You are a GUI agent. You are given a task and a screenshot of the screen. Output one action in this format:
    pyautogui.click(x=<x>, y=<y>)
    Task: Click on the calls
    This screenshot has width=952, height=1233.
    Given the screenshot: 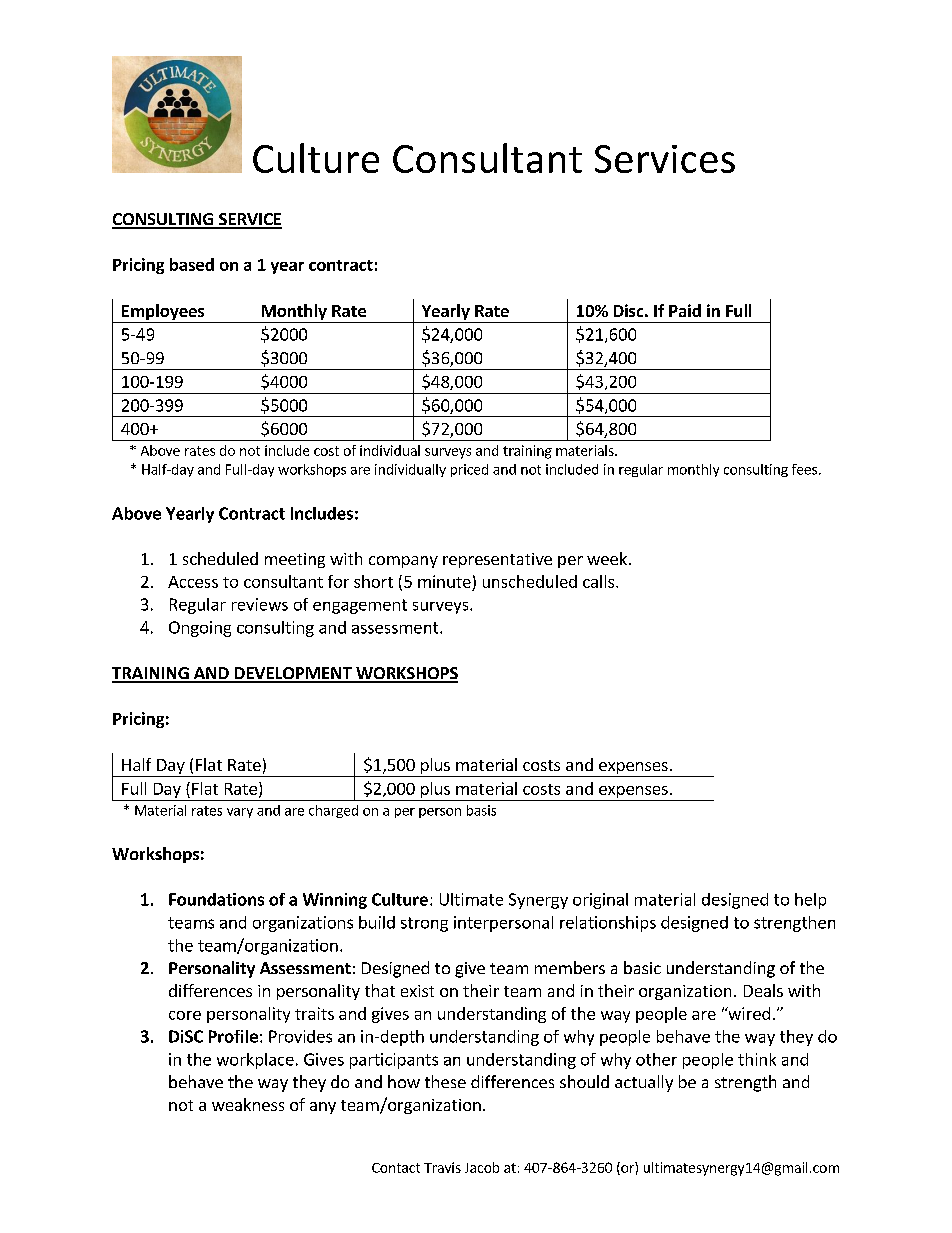 What is the action you would take?
    pyautogui.click(x=600, y=581)
